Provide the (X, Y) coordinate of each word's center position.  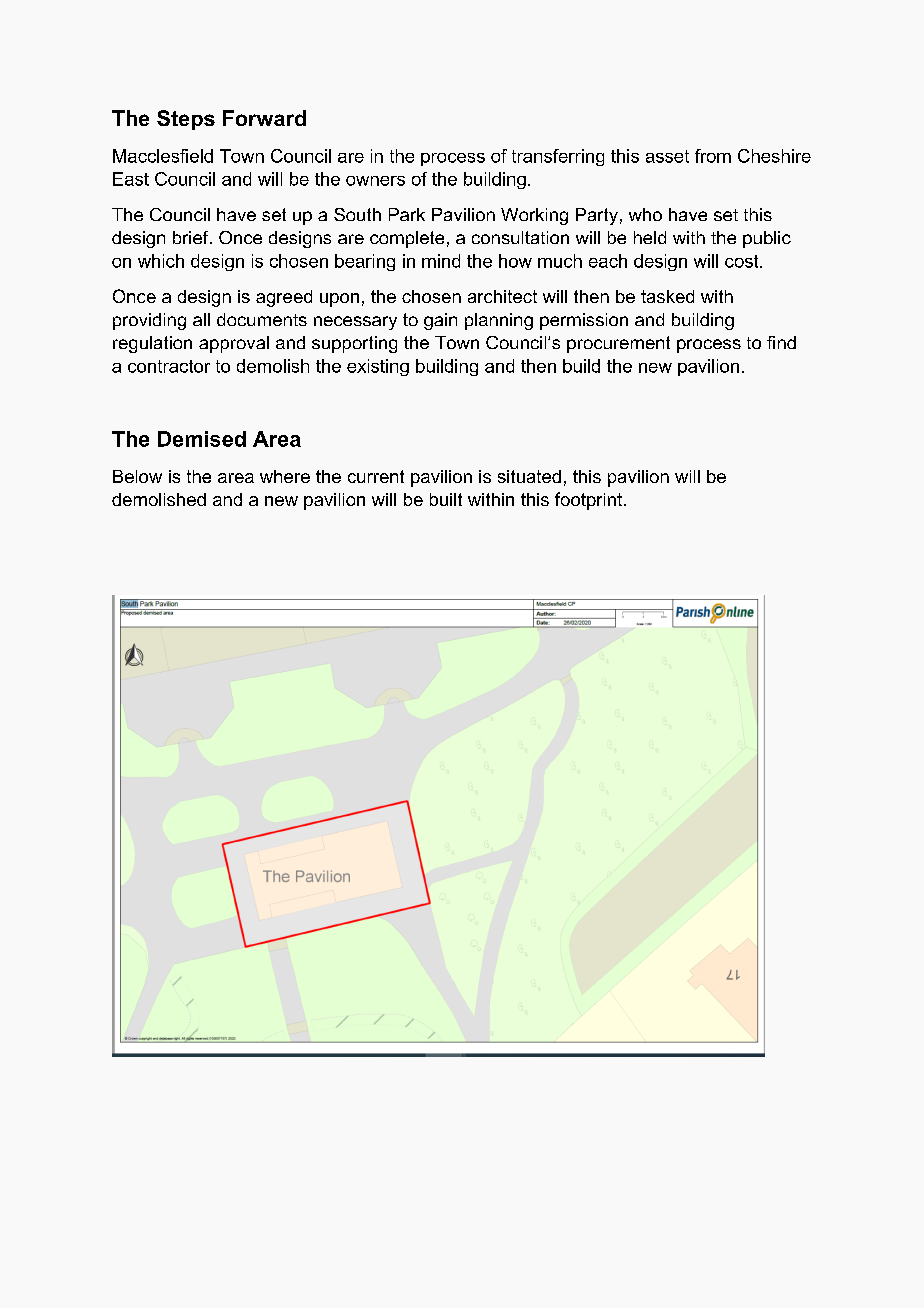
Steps (186, 120)
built (446, 499)
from (713, 156)
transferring (558, 157)
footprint (588, 501)
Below (137, 476)
